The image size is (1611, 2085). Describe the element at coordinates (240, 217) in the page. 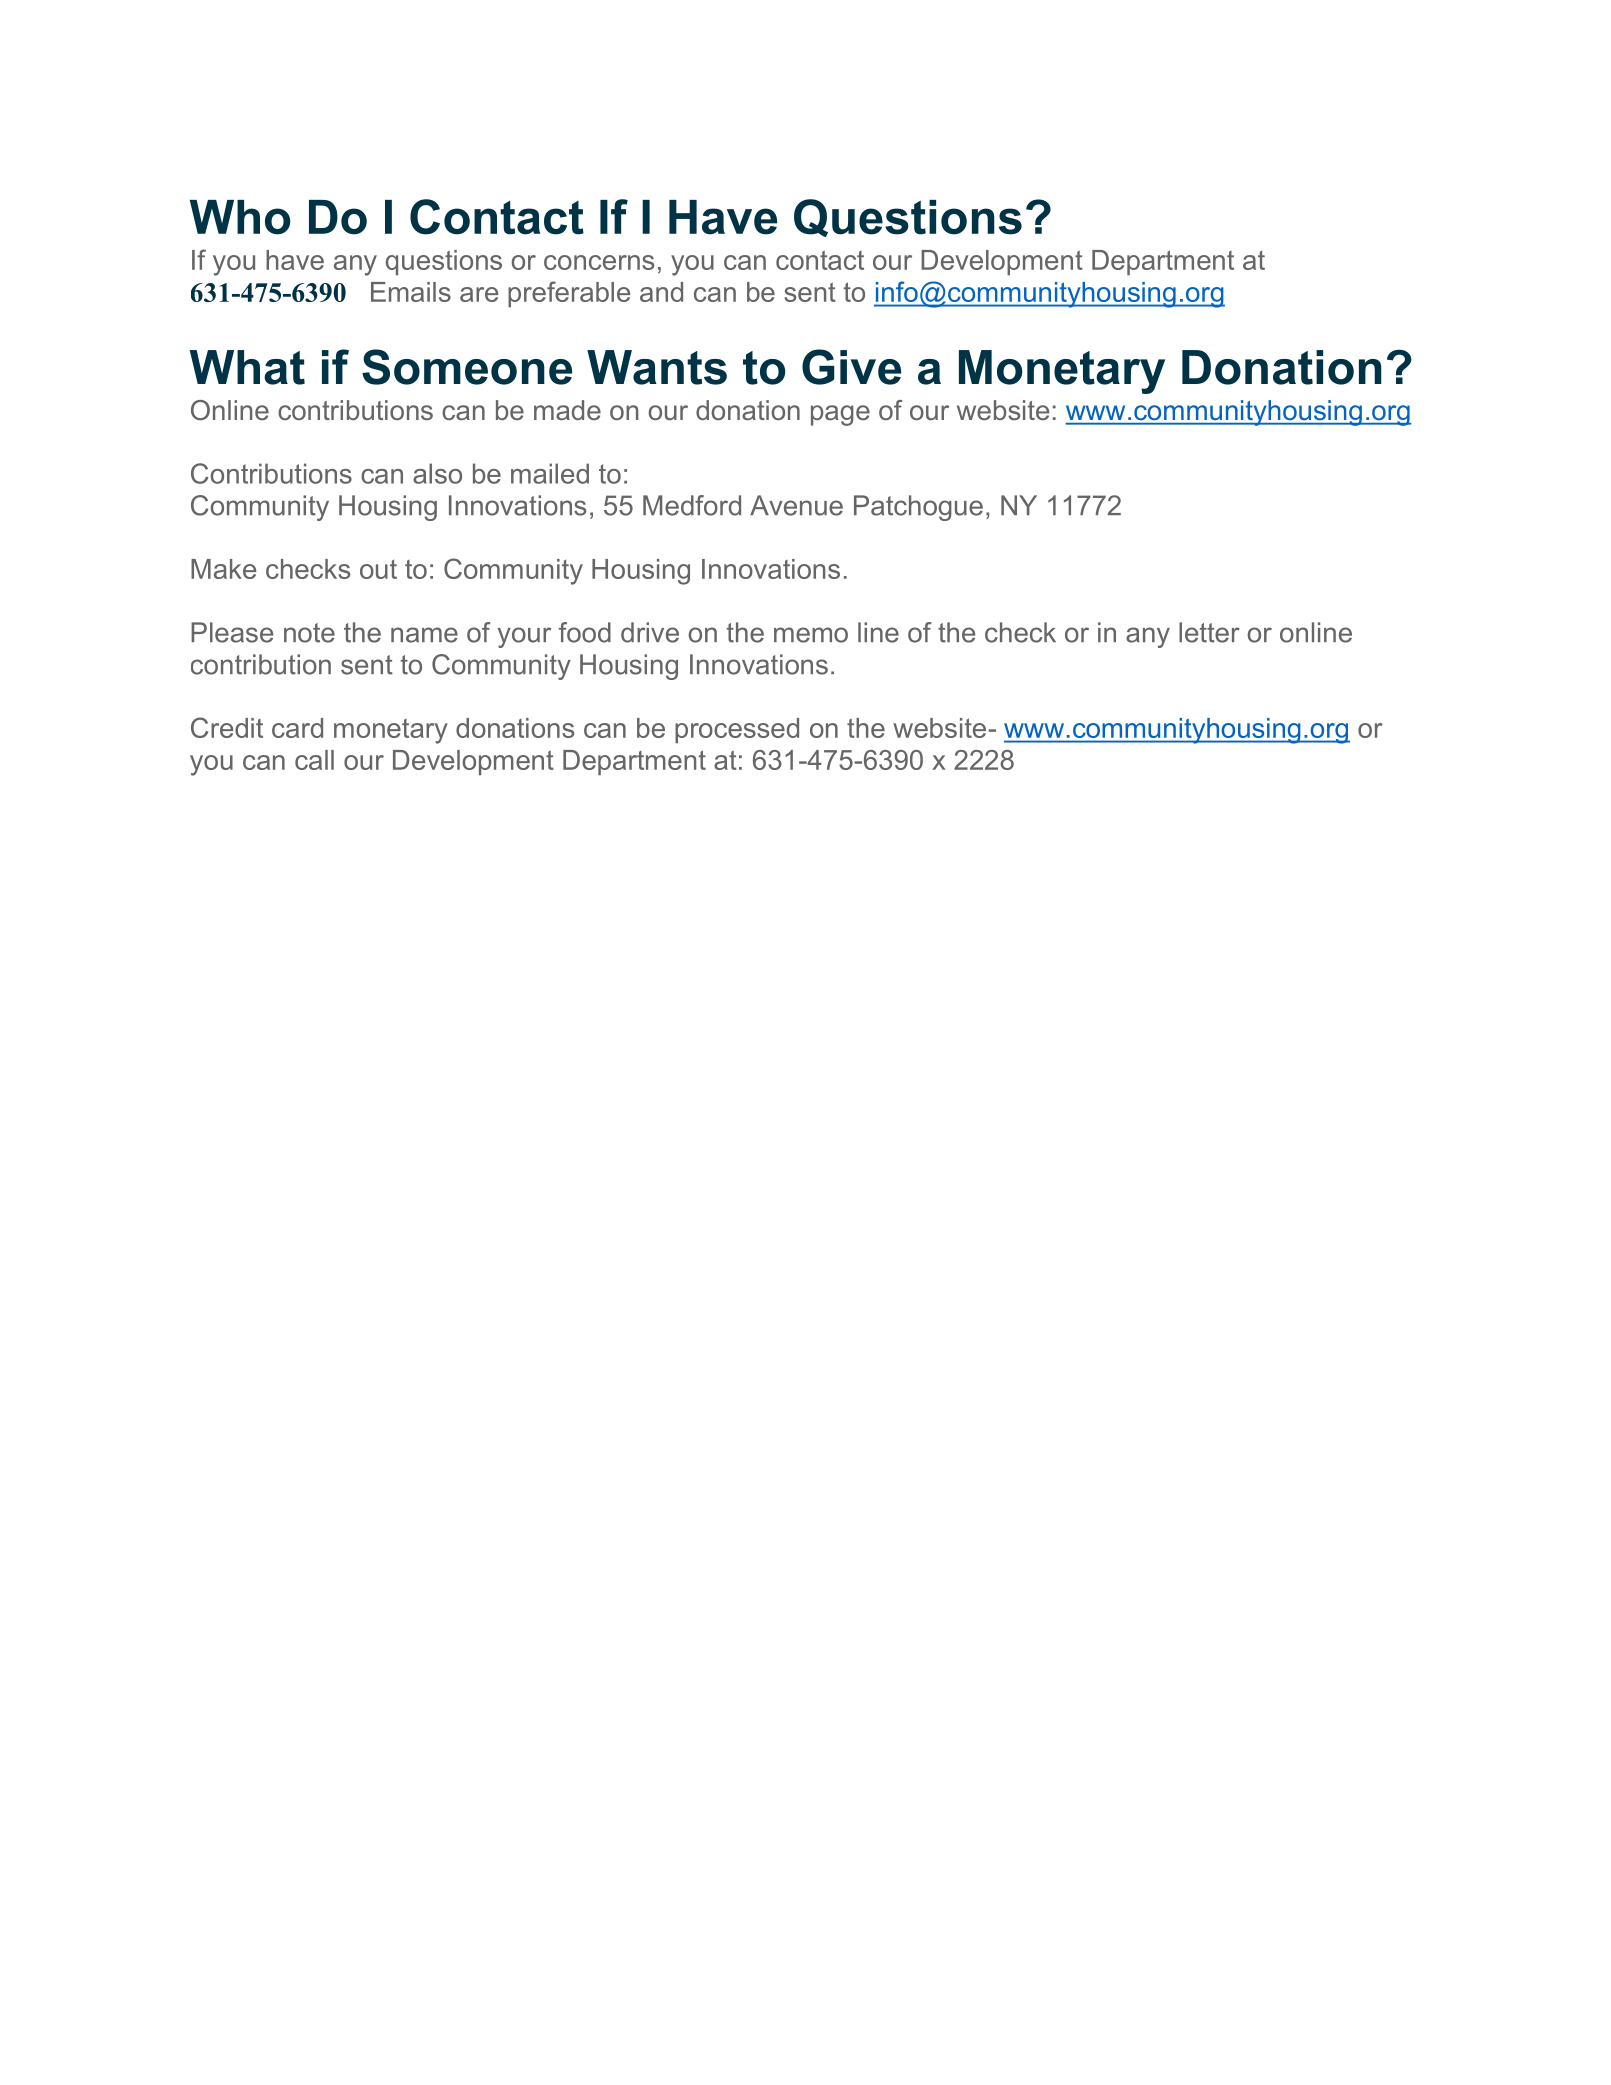

I see `Who` at that location.
